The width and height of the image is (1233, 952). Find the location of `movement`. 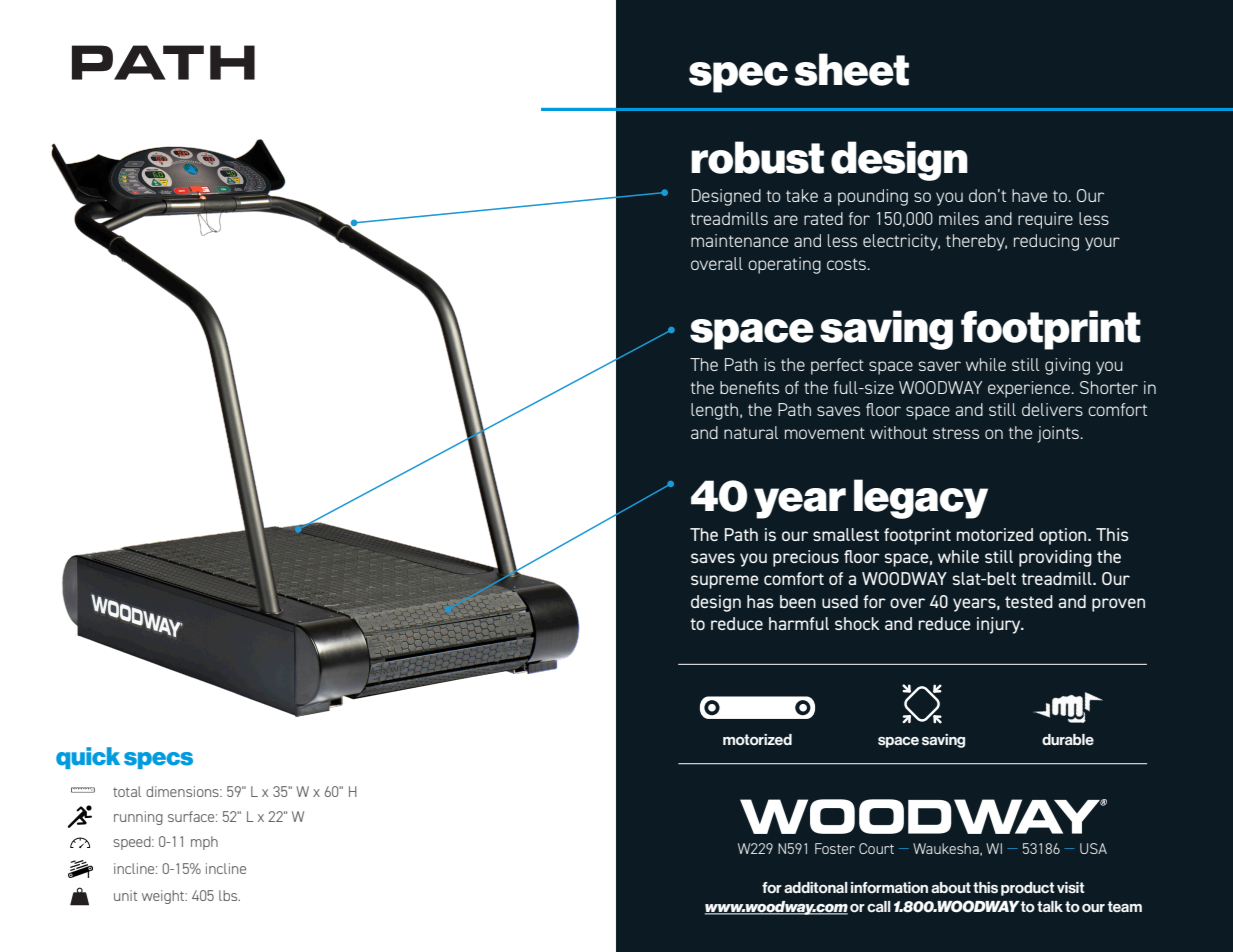

movement is located at coordinates (825, 433).
